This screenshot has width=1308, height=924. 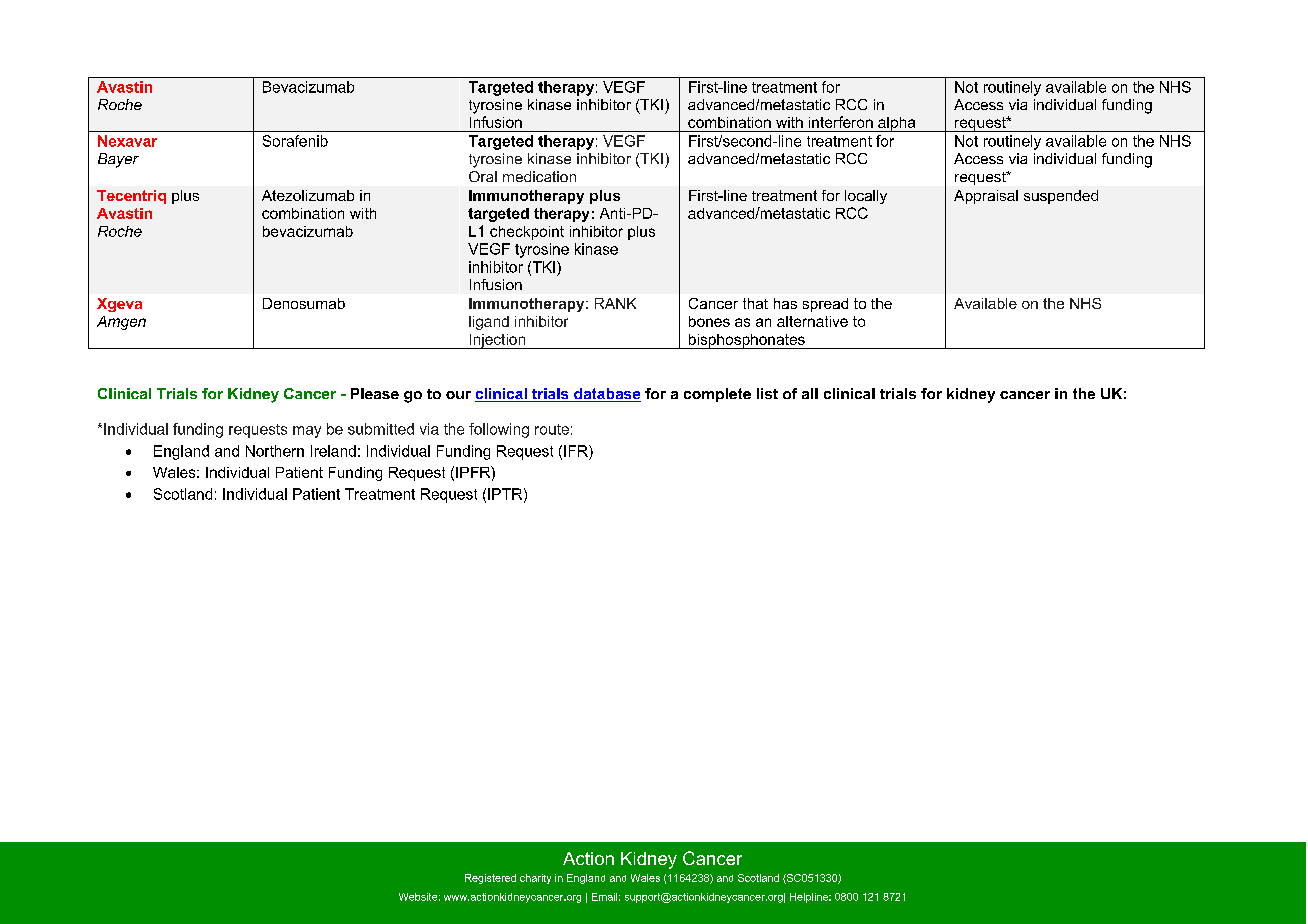 I want to click on Ireland, so click(x=333, y=451).
